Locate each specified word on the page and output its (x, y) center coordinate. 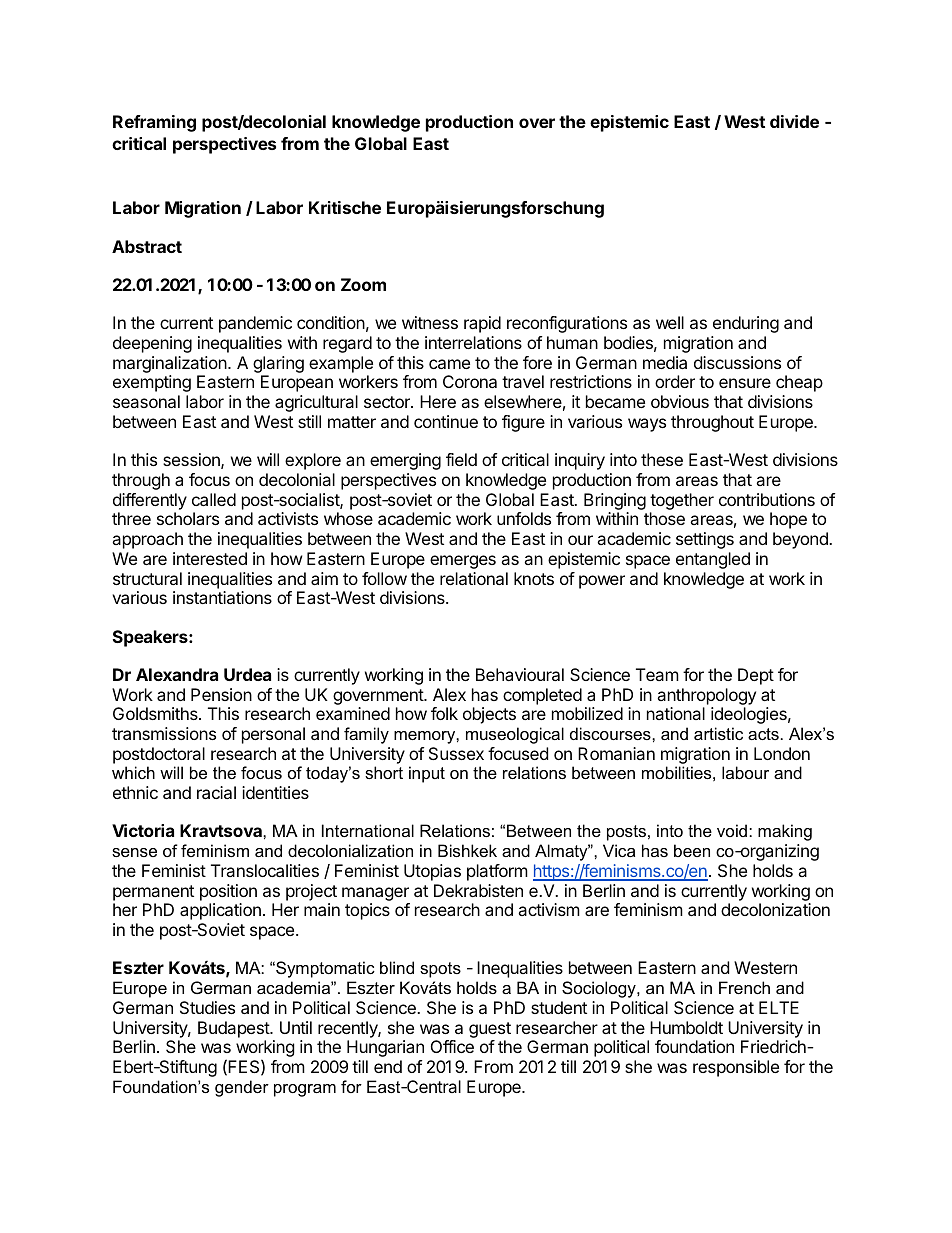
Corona (470, 381)
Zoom (363, 284)
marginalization (171, 366)
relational (474, 578)
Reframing (154, 123)
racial (216, 792)
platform (497, 872)
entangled (713, 560)
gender (242, 1088)
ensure (745, 383)
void (732, 830)
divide (794, 121)
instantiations (222, 597)
